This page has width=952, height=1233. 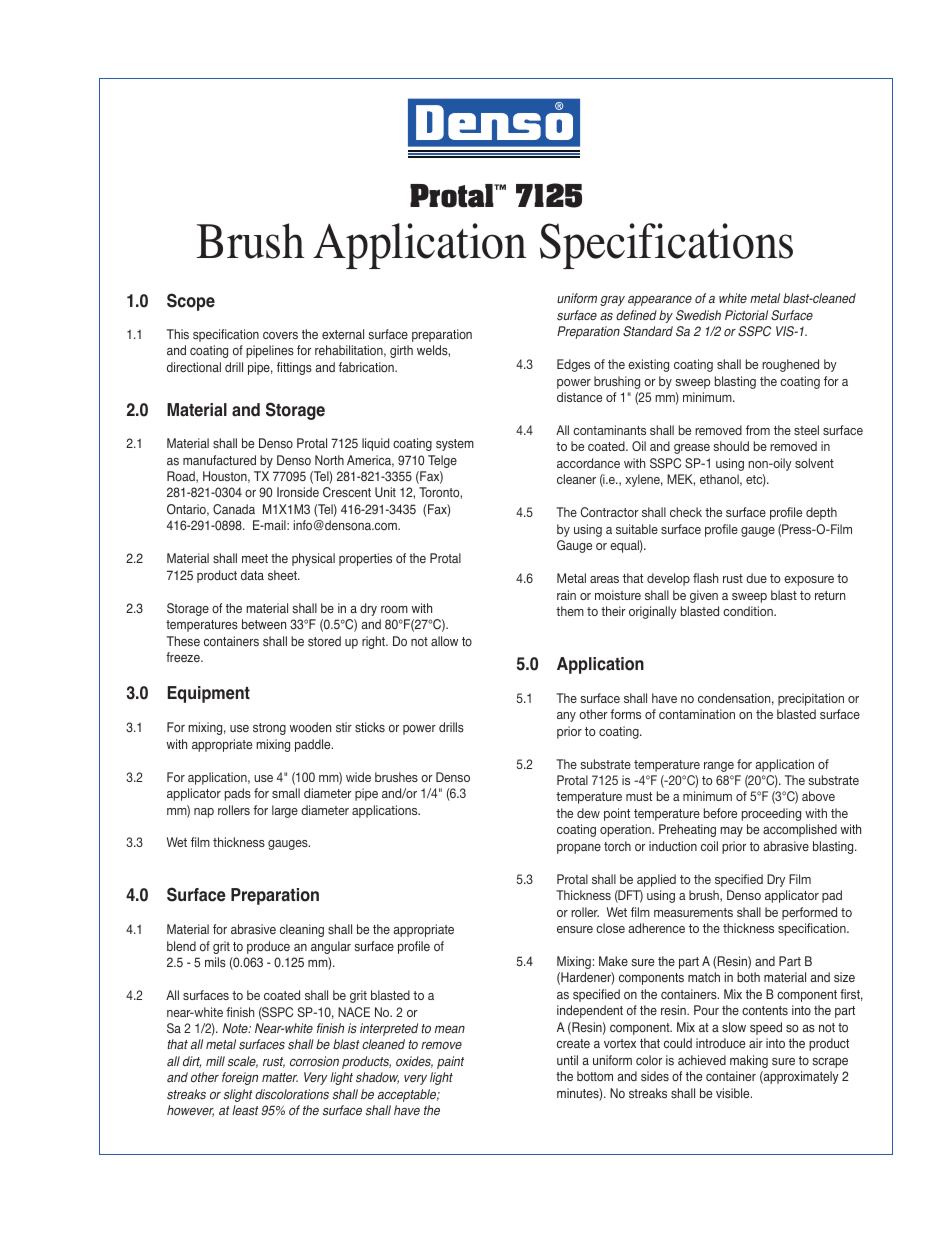 What do you see at coordinates (269, 729) in the page?
I see `strong` at bounding box center [269, 729].
